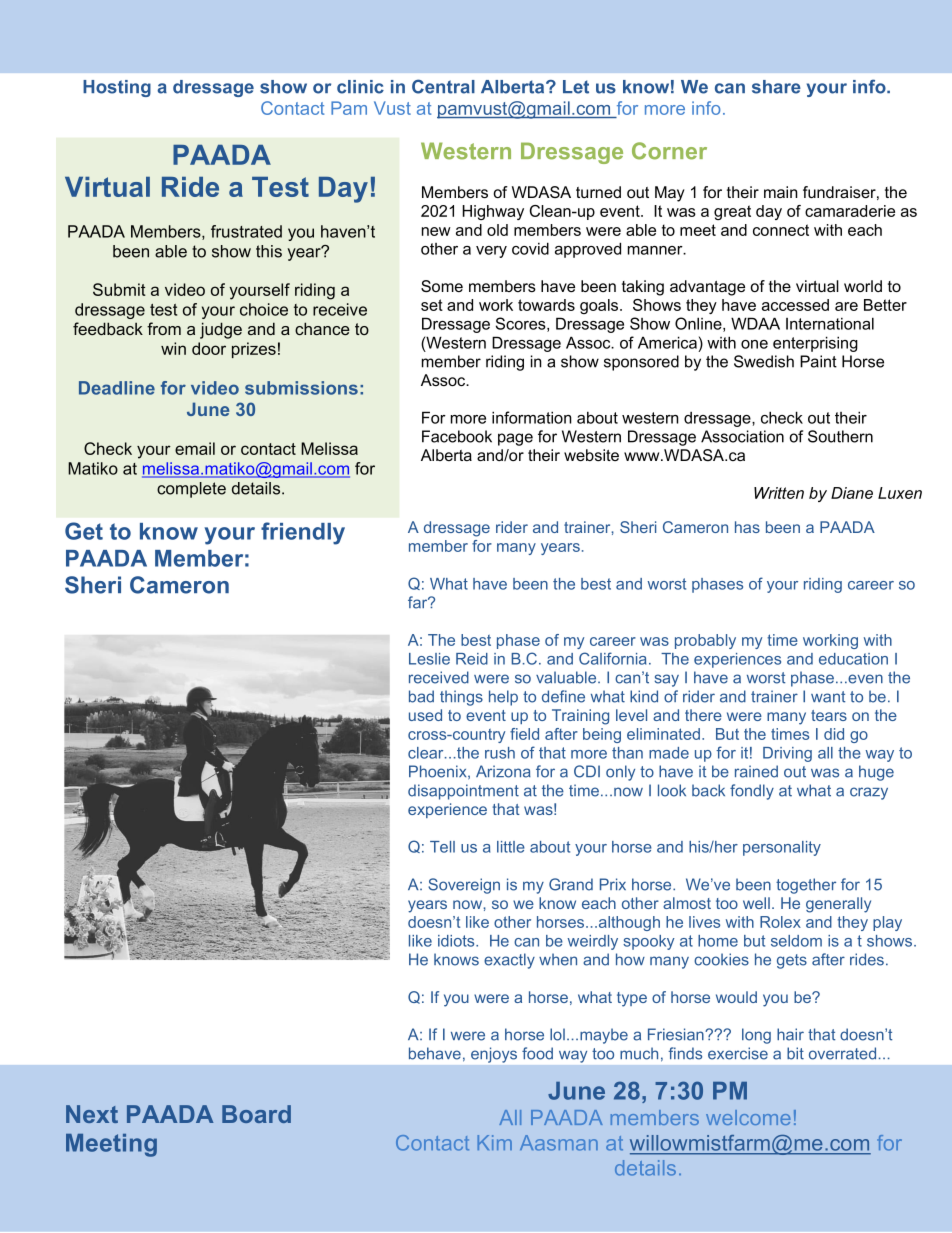 The image size is (952, 1233). Describe the element at coordinates (443, 86) in the screenshot. I see `Central` at that location.
